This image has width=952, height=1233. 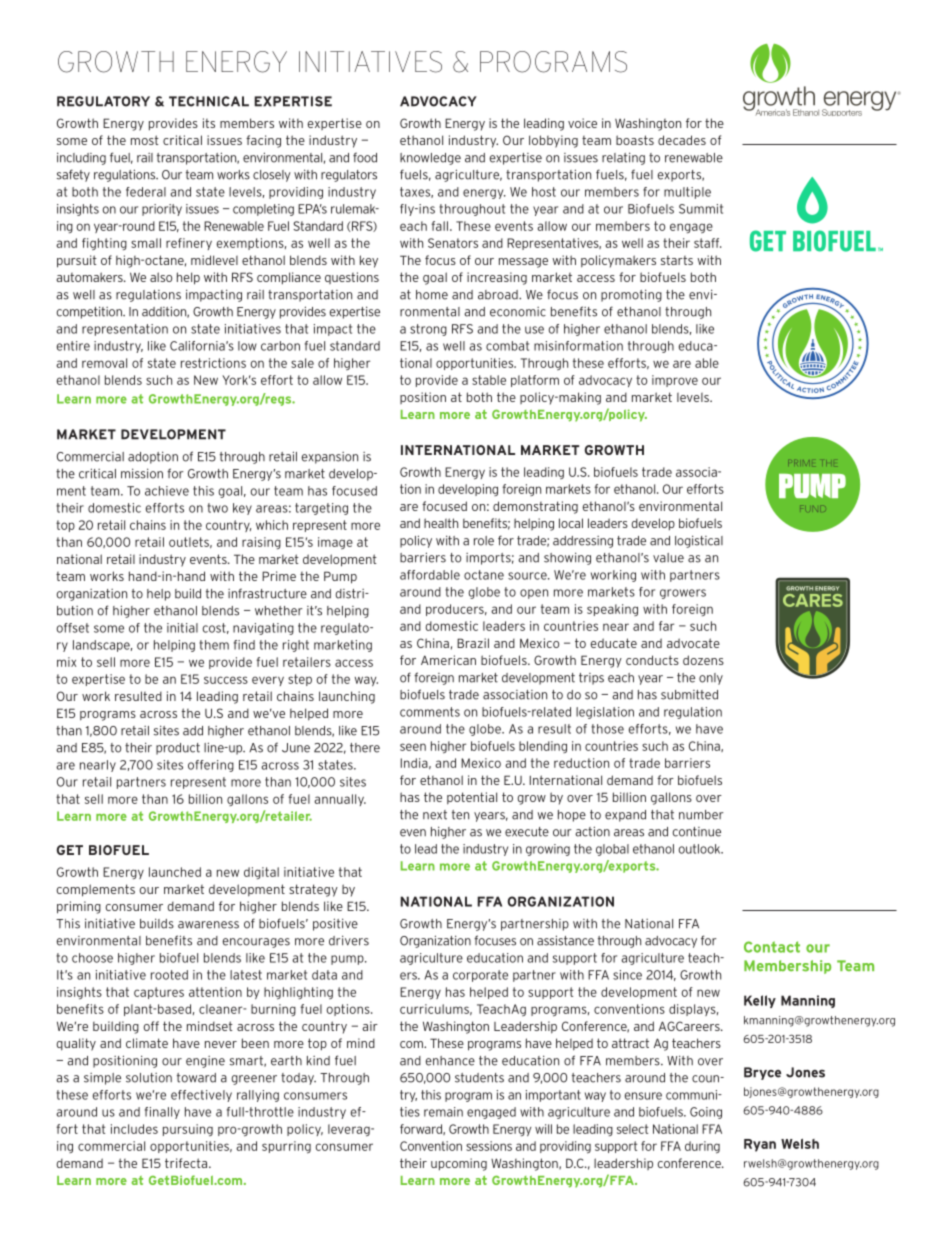 I want to click on mission, so click(x=142, y=473).
